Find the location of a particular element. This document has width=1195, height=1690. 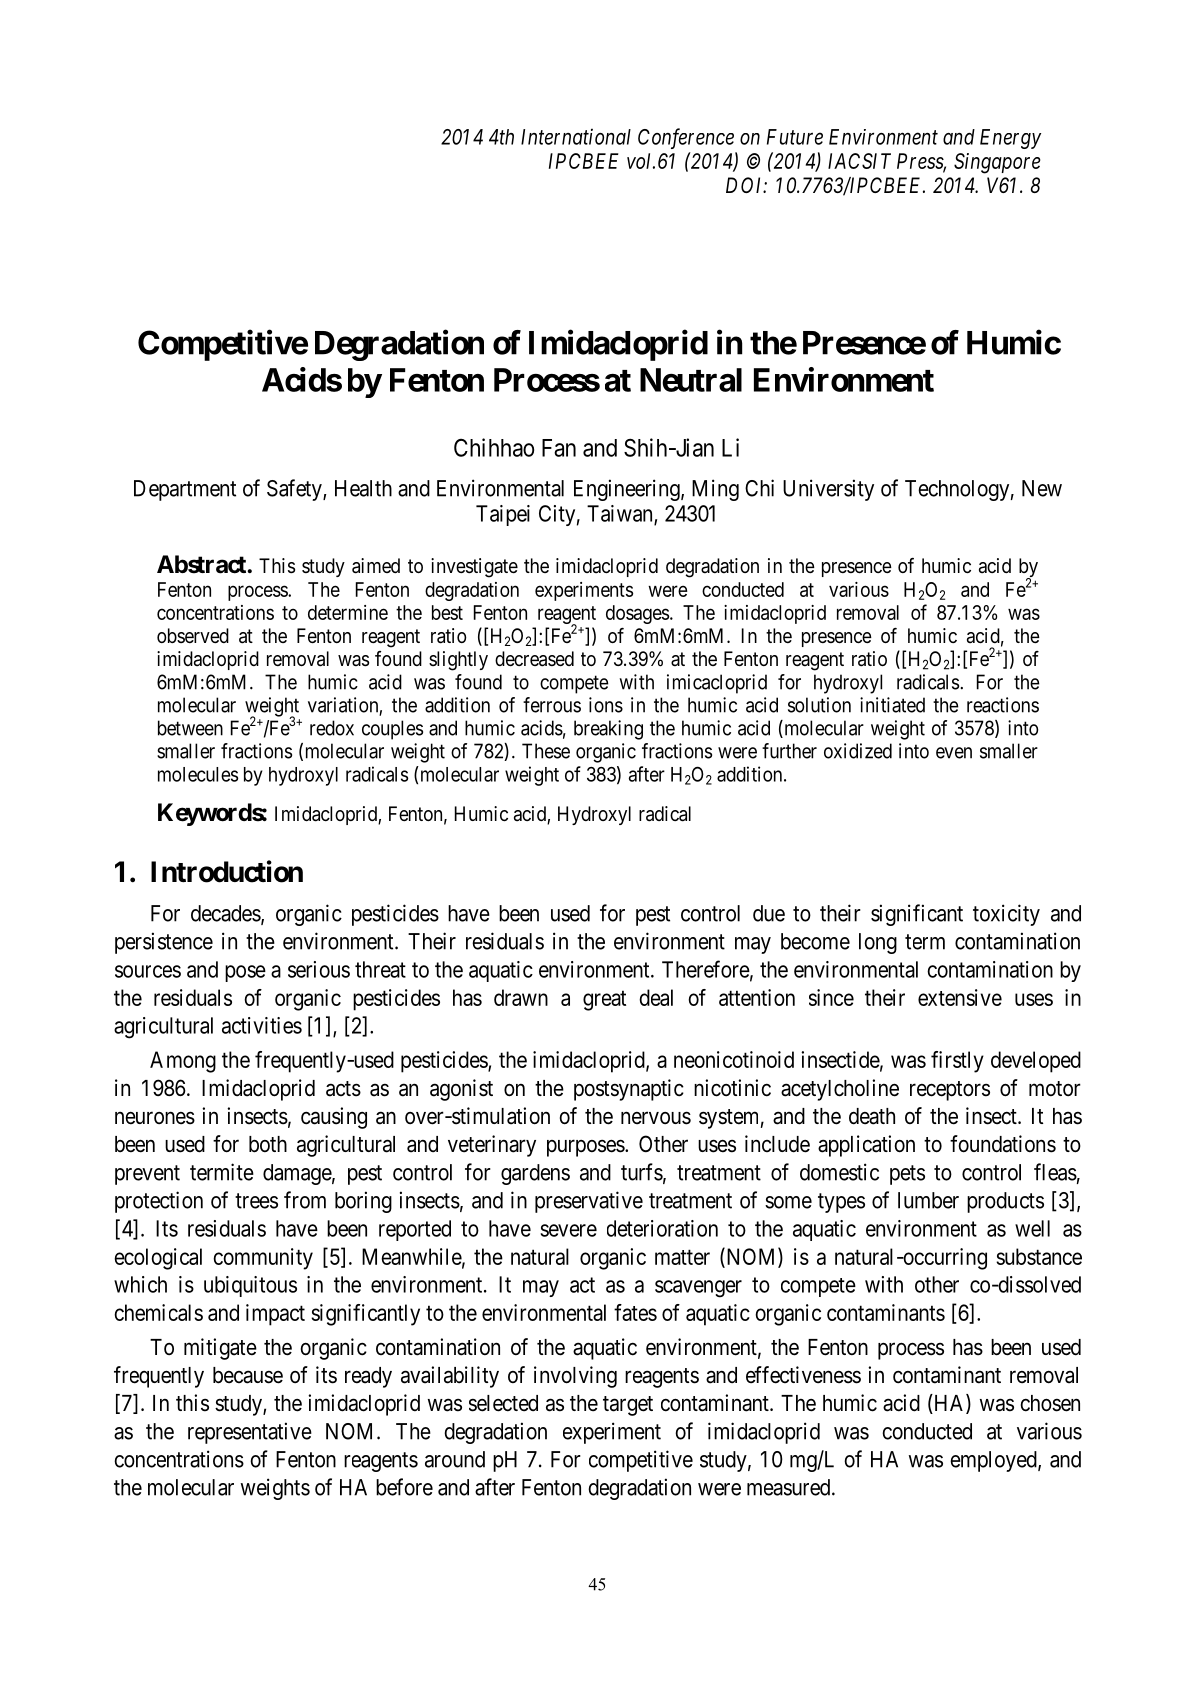

oxidized is located at coordinates (858, 751).
